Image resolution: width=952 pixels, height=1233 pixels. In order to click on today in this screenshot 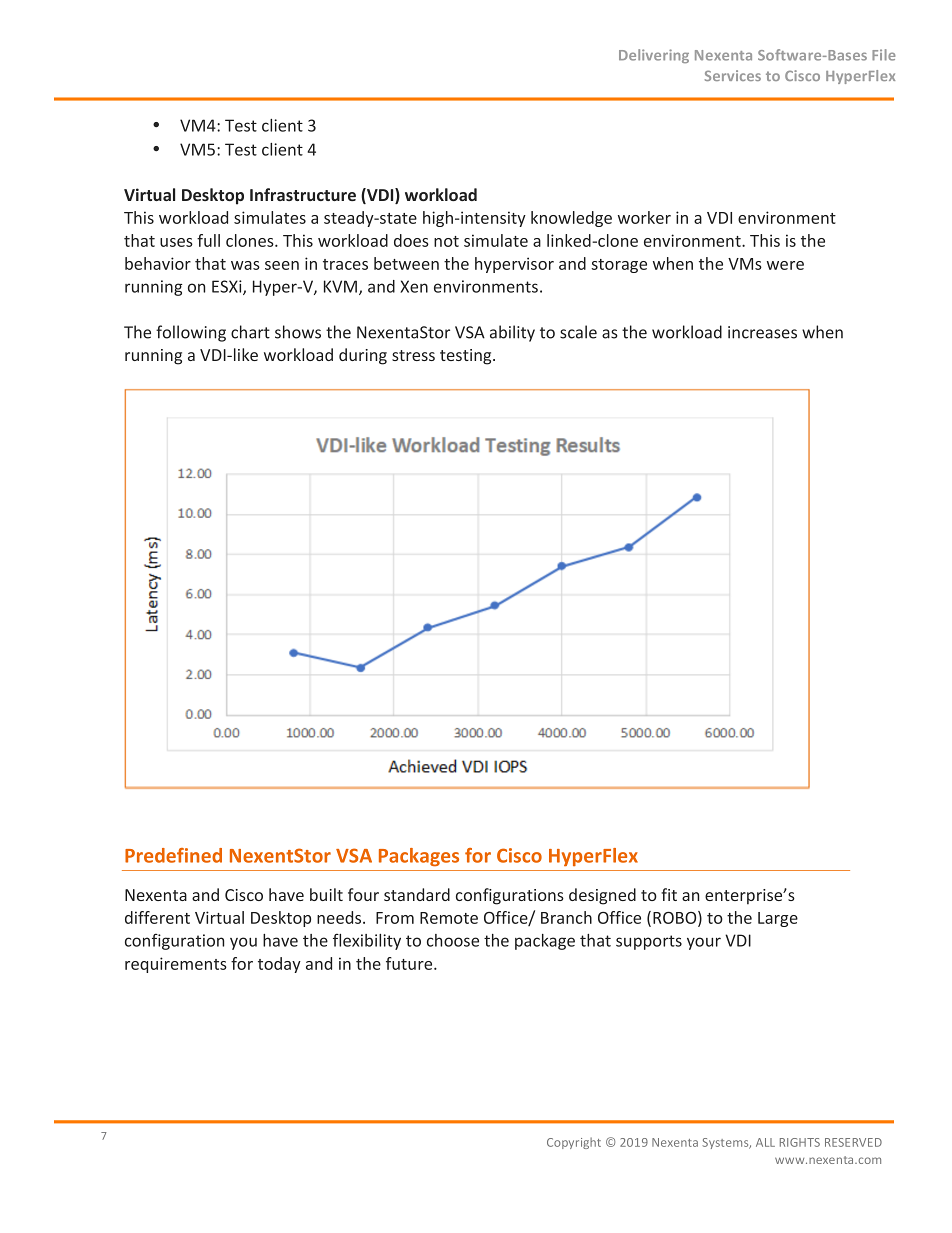, I will do `click(279, 965)`.
